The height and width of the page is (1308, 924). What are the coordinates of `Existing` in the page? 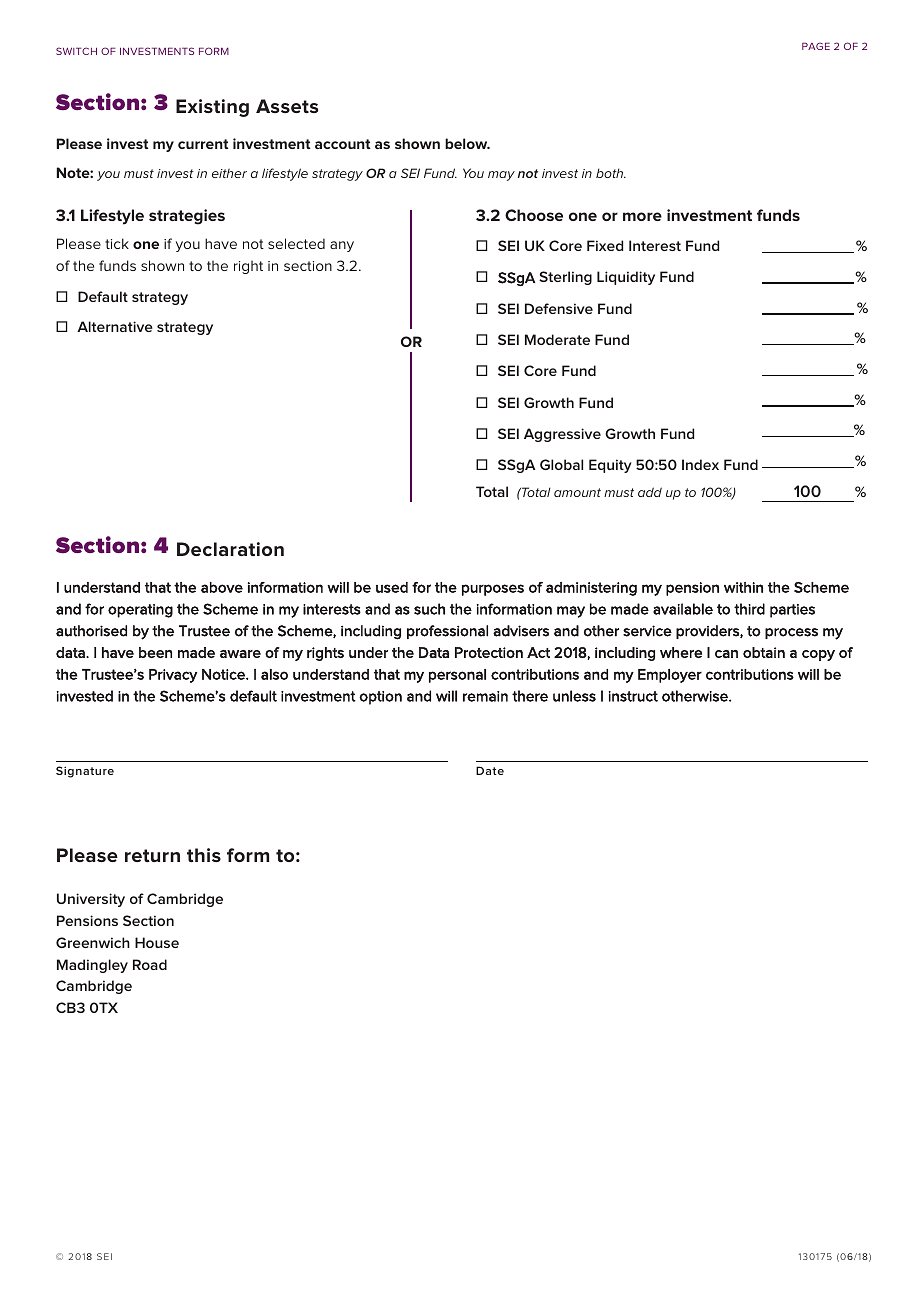 It's located at (212, 108).
